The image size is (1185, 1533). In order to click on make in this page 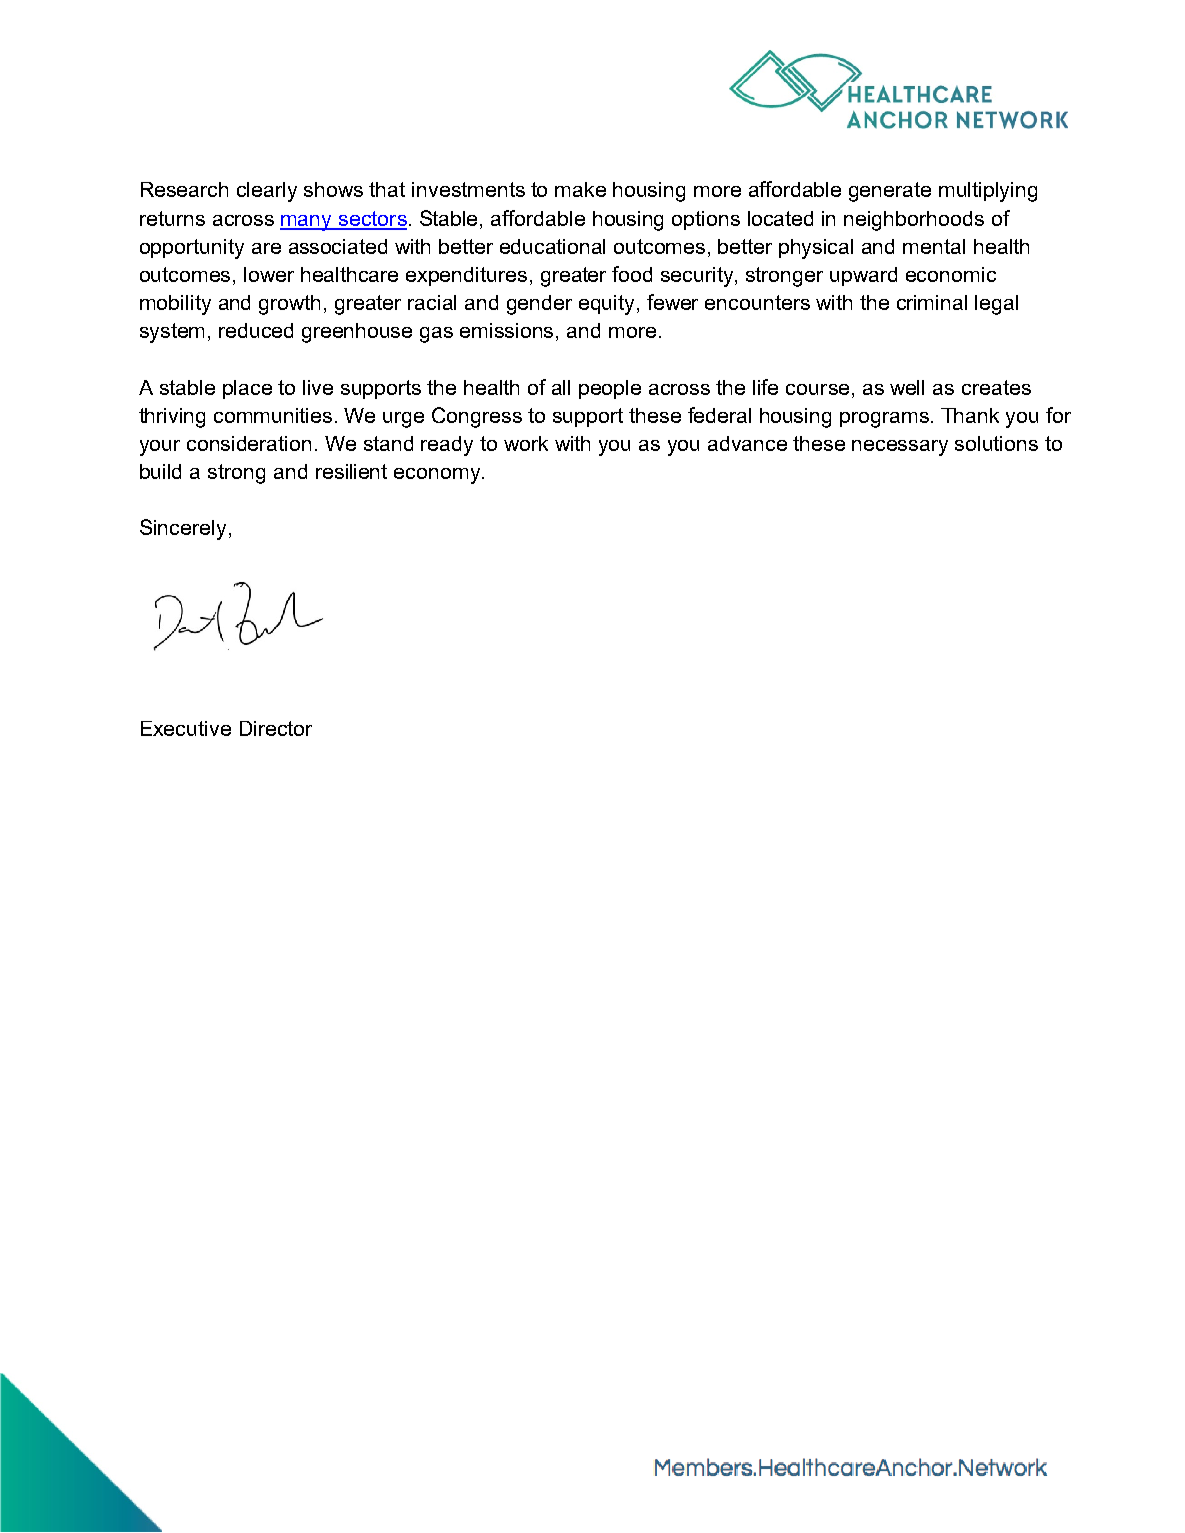, I will do `click(580, 189)`.
